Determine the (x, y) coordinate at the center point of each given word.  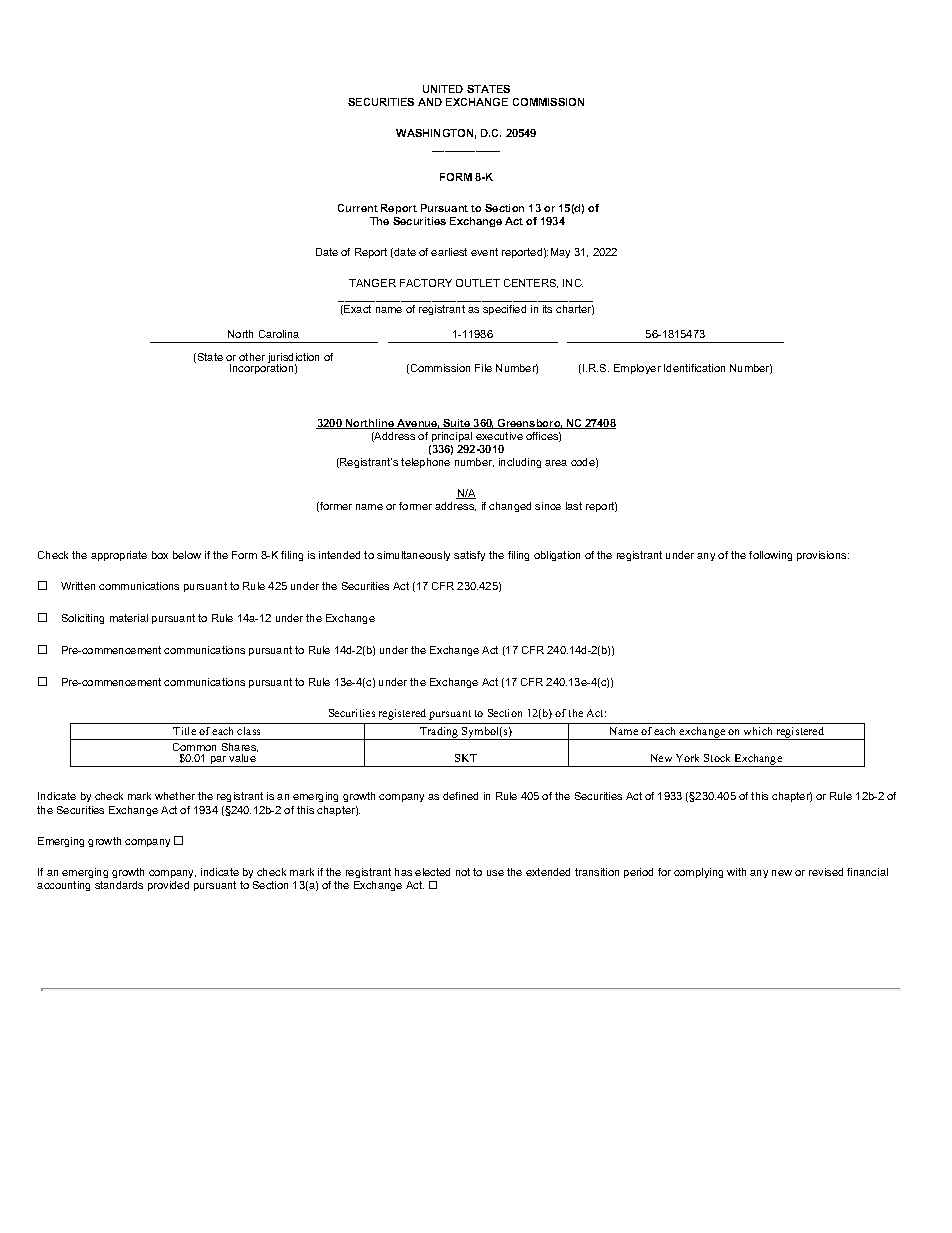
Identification (694, 368)
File (483, 368)
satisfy (469, 556)
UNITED (443, 89)
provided (168, 886)
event (484, 252)
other (252, 357)
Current (358, 208)
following (770, 556)
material (129, 618)
